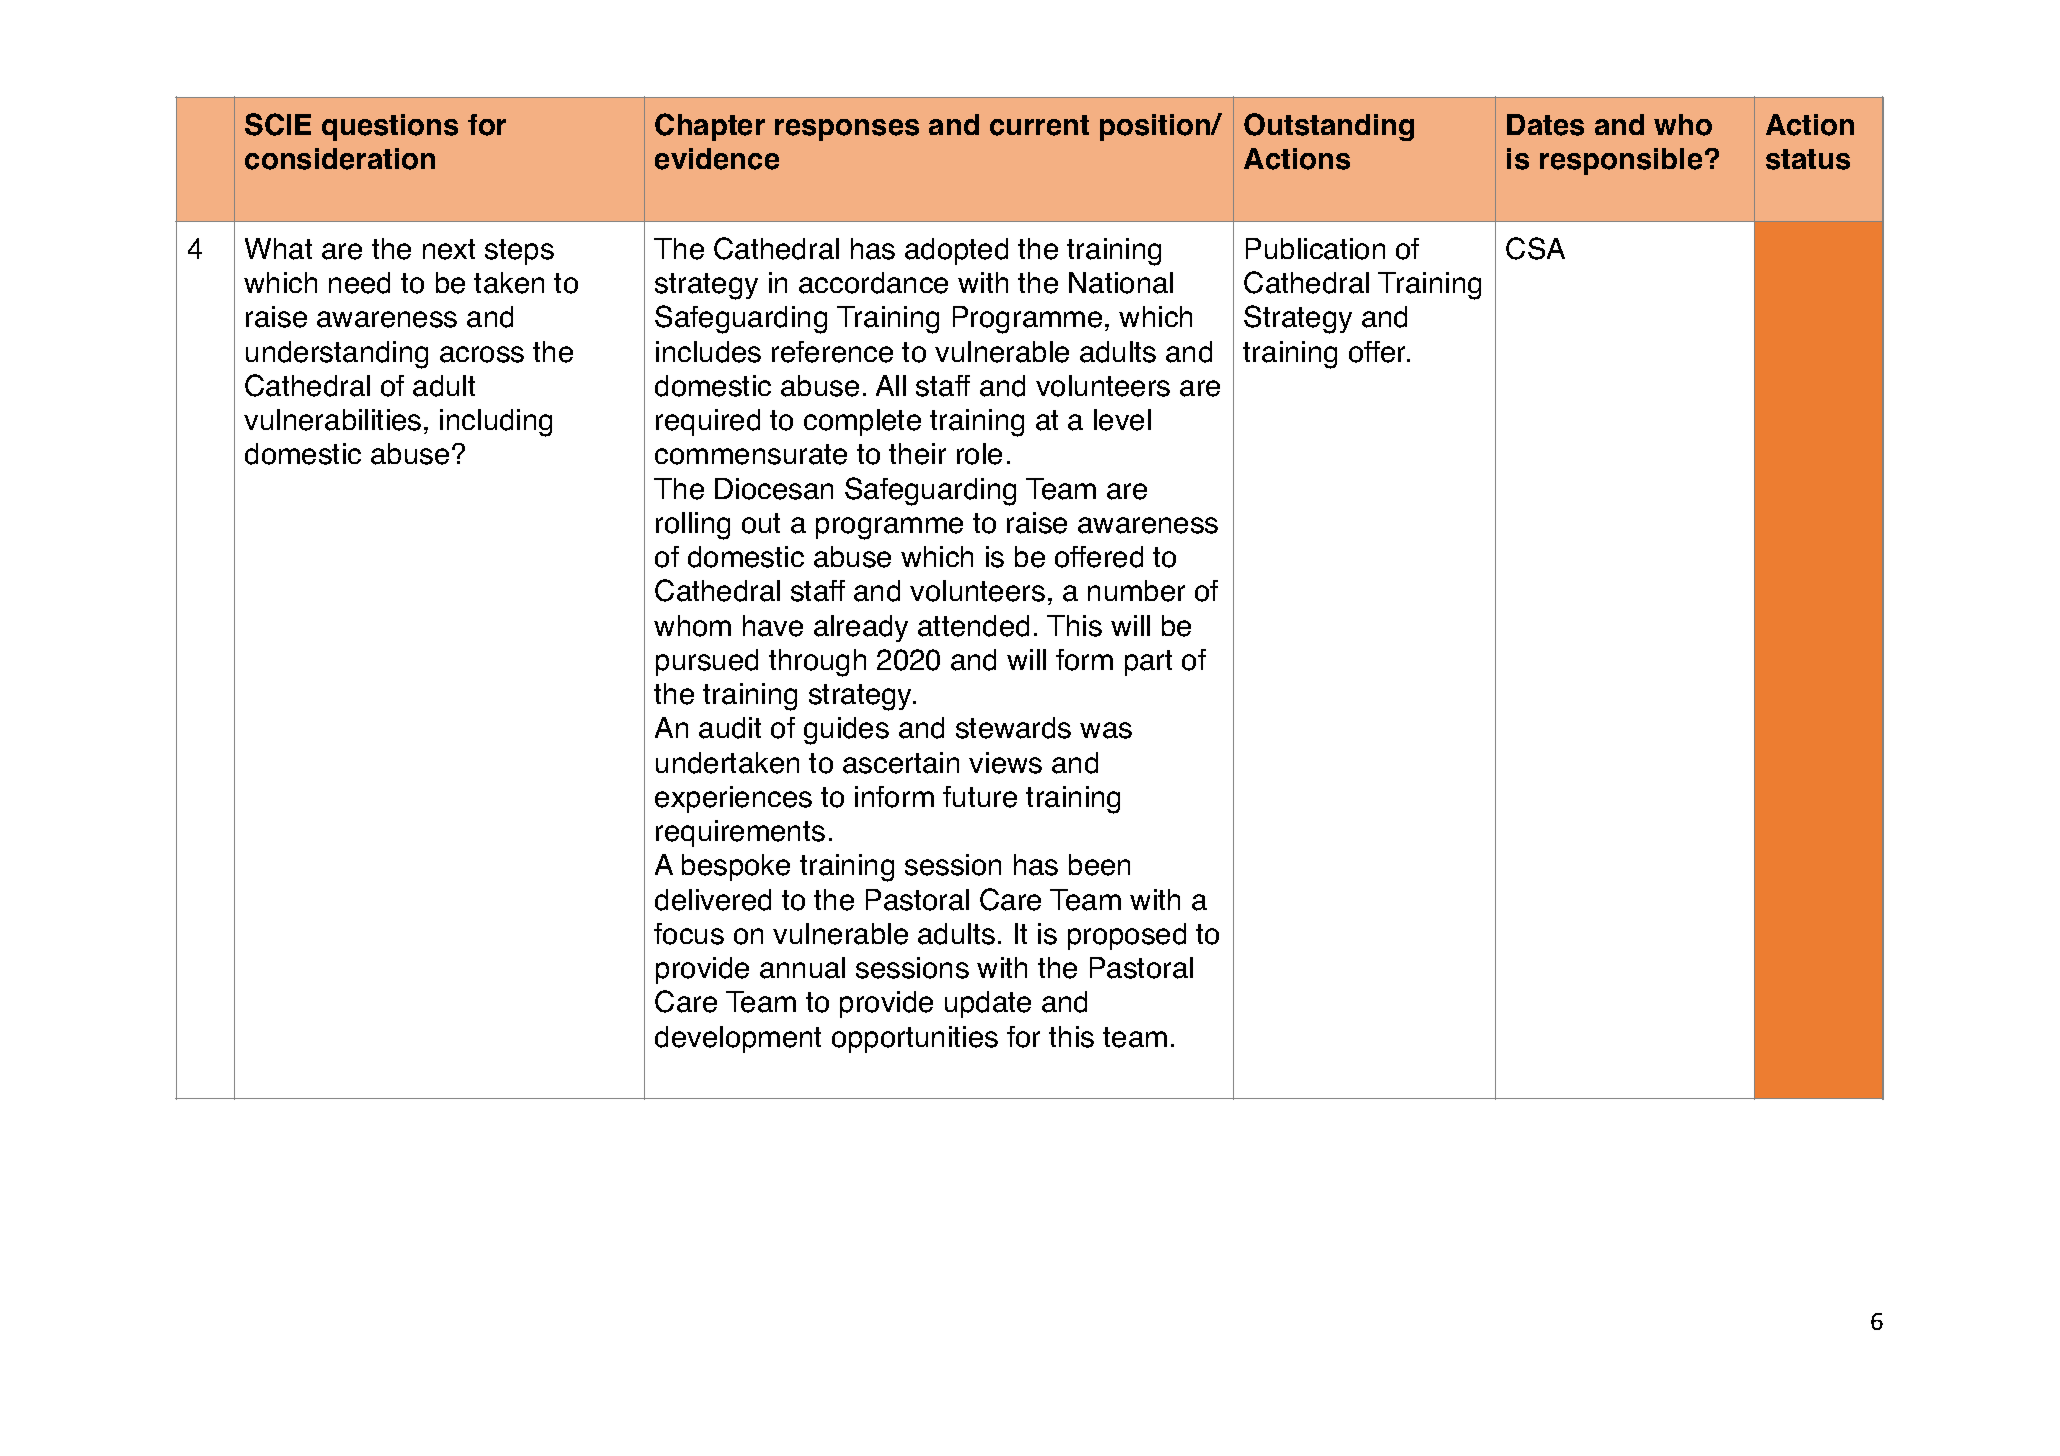 This document has width=2060, height=1456. Describe the element at coordinates (390, 127) in the document. I see `questions` at that location.
